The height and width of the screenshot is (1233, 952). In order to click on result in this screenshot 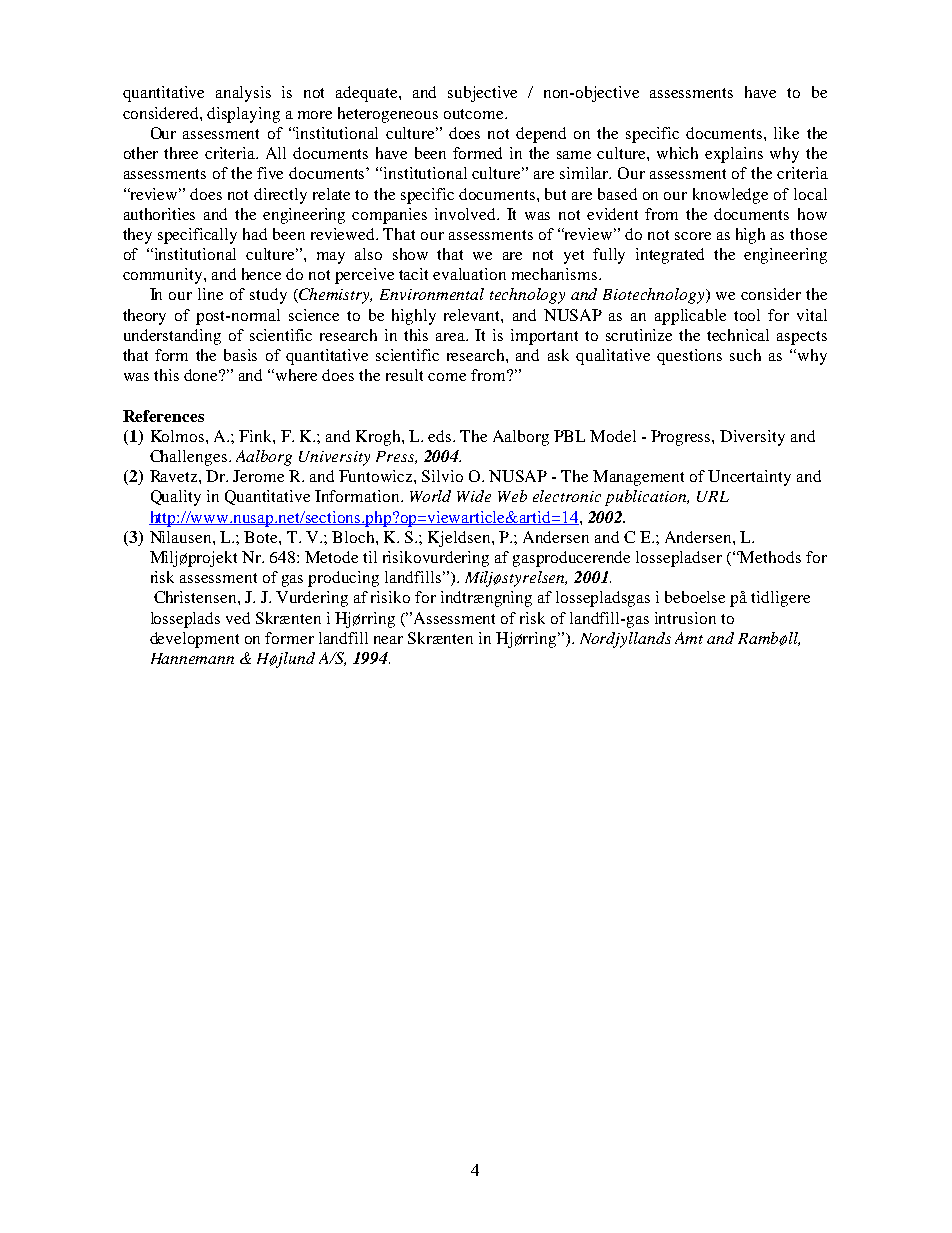, I will do `click(404, 375)`.
